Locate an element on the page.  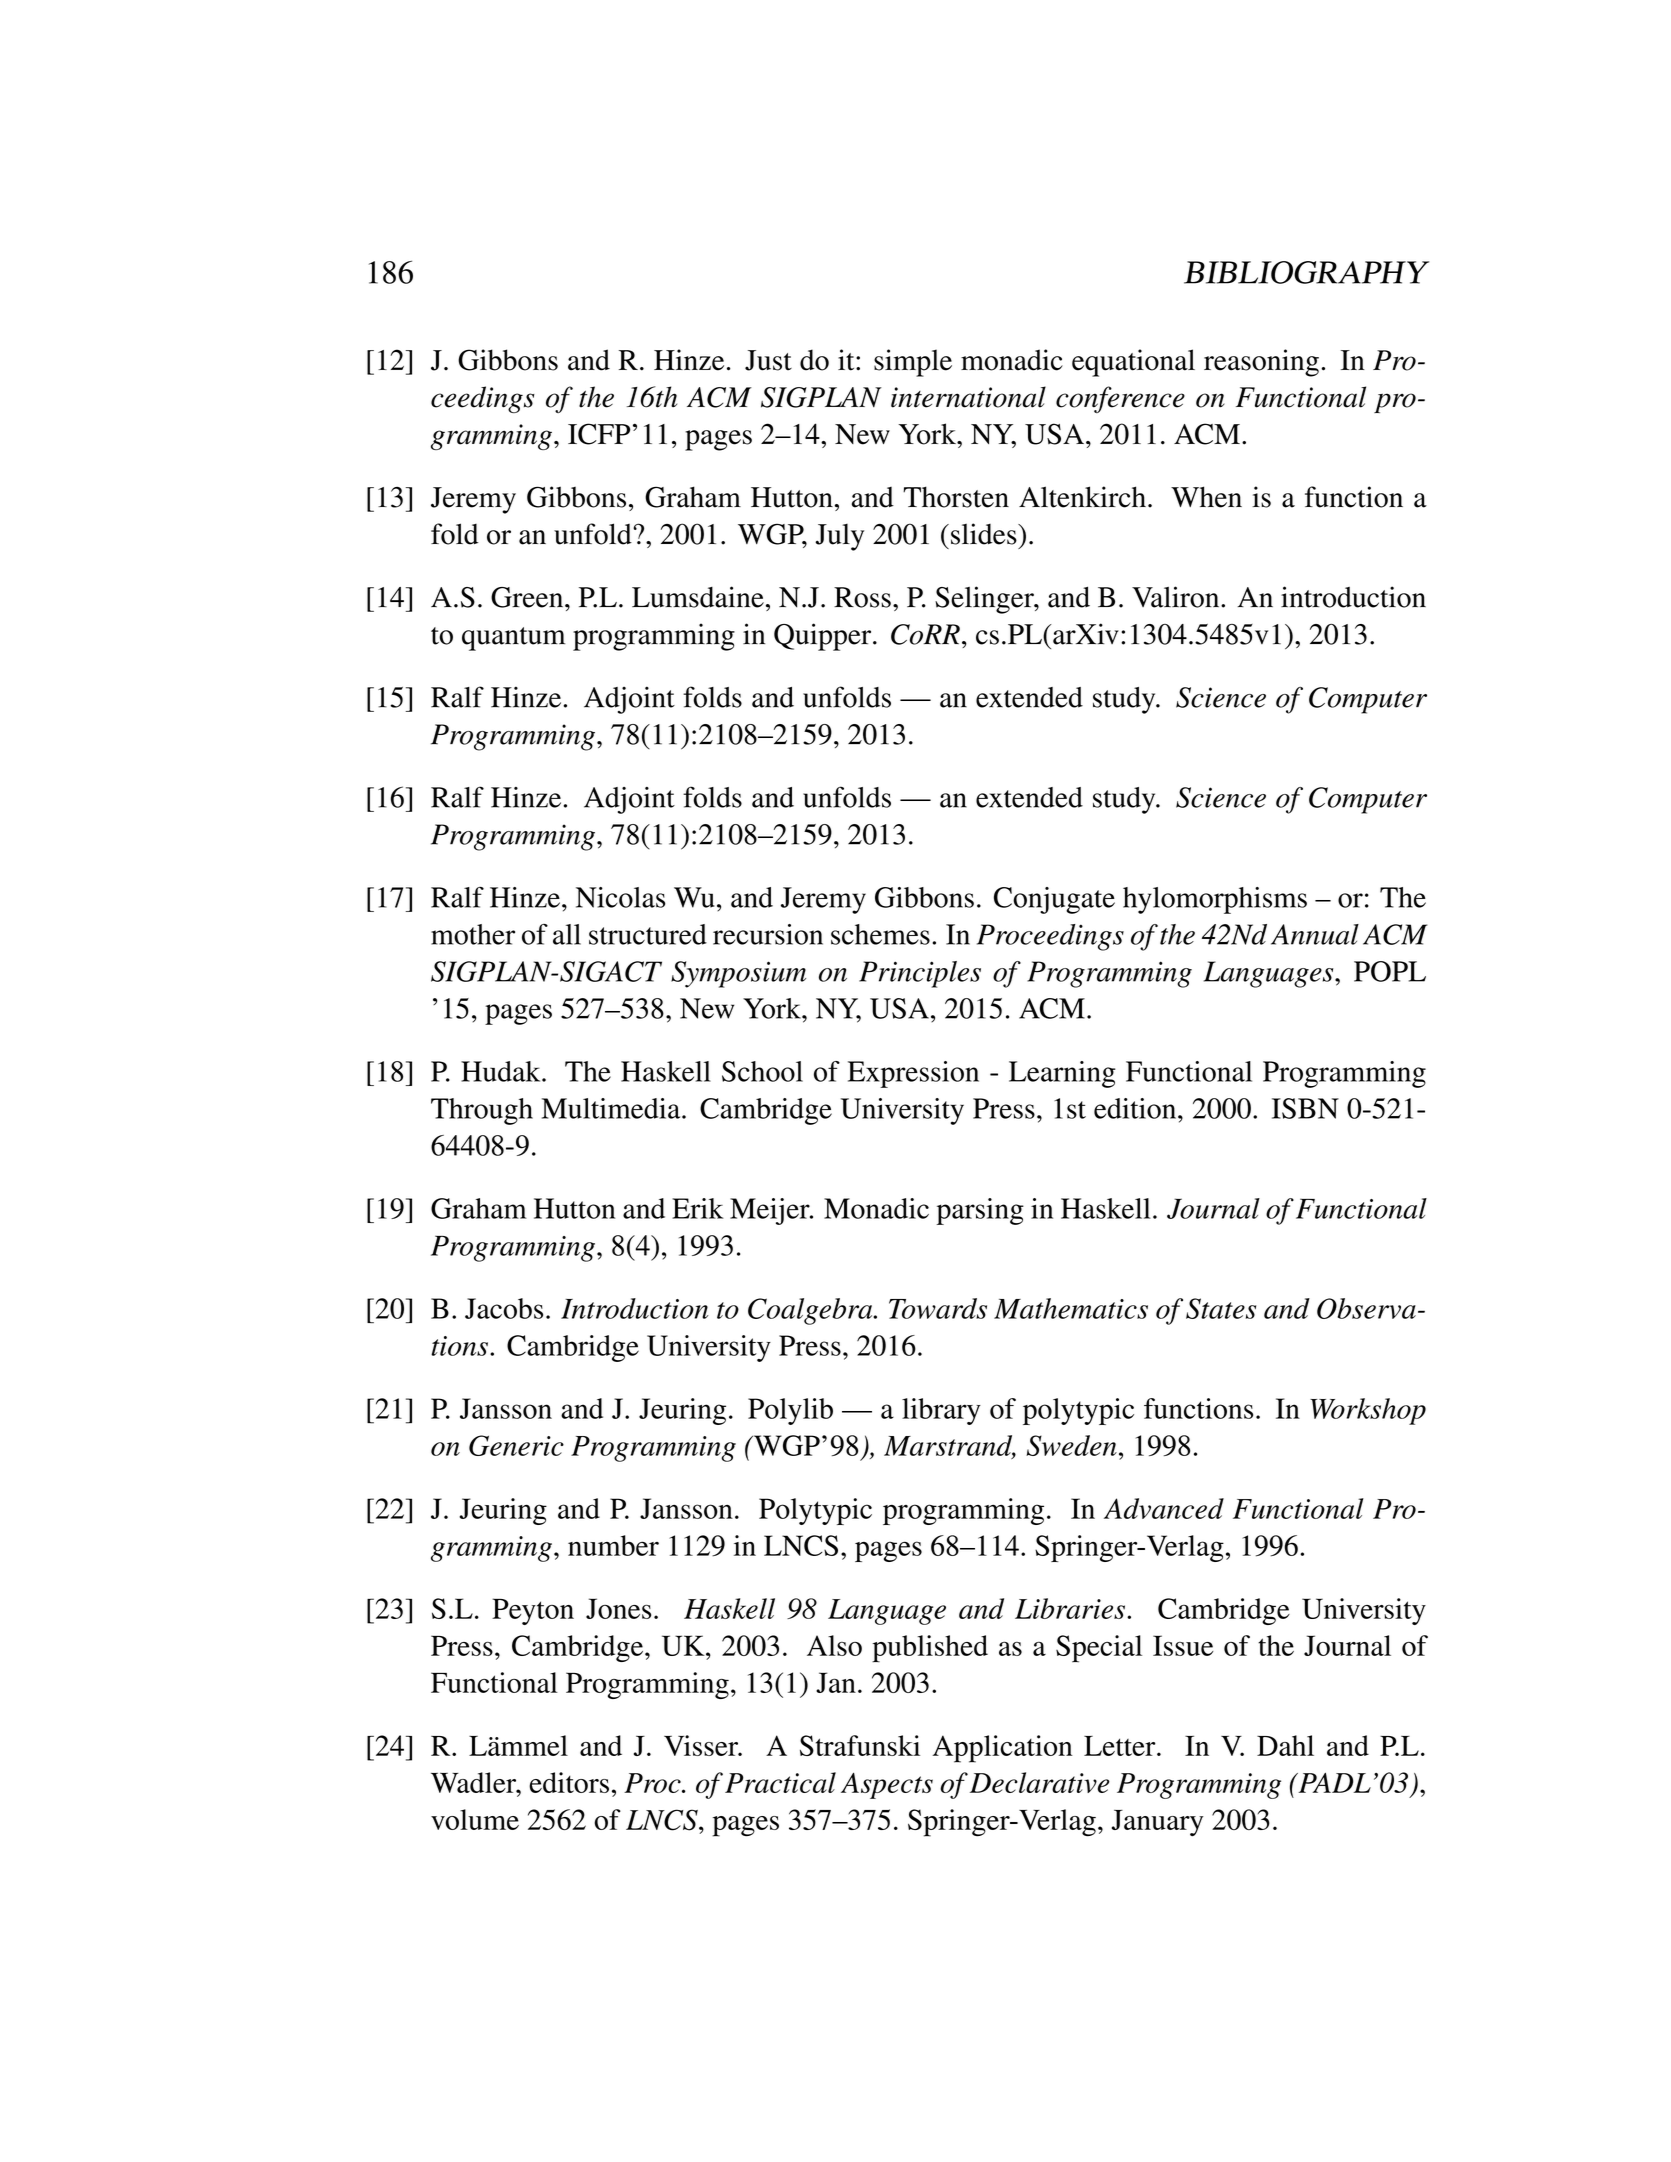
Multimedia is located at coordinates (612, 1108).
